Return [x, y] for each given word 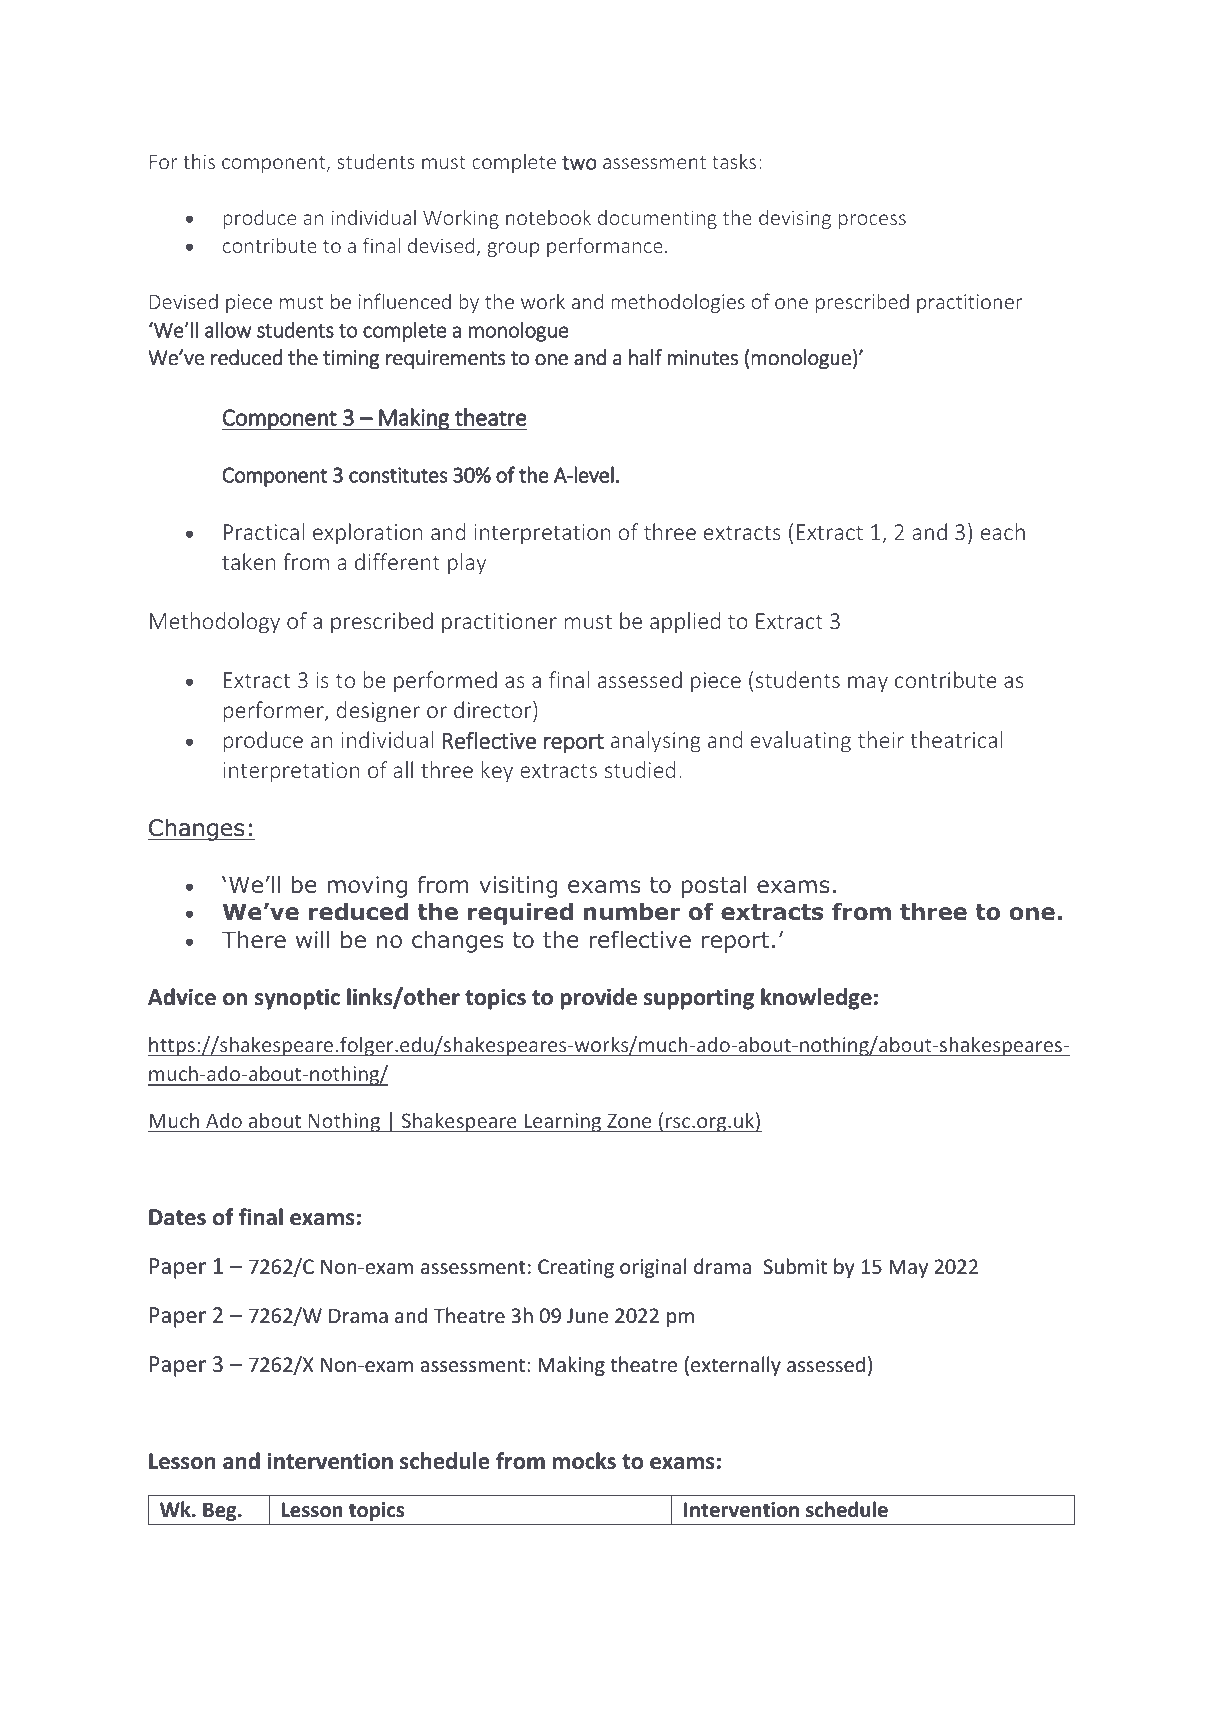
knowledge [816, 999]
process [872, 221]
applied [685, 623]
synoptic [297, 999]
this [199, 161]
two [579, 163]
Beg [221, 1511]
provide [598, 999]
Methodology [215, 623]
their [881, 739]
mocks [584, 1461]
